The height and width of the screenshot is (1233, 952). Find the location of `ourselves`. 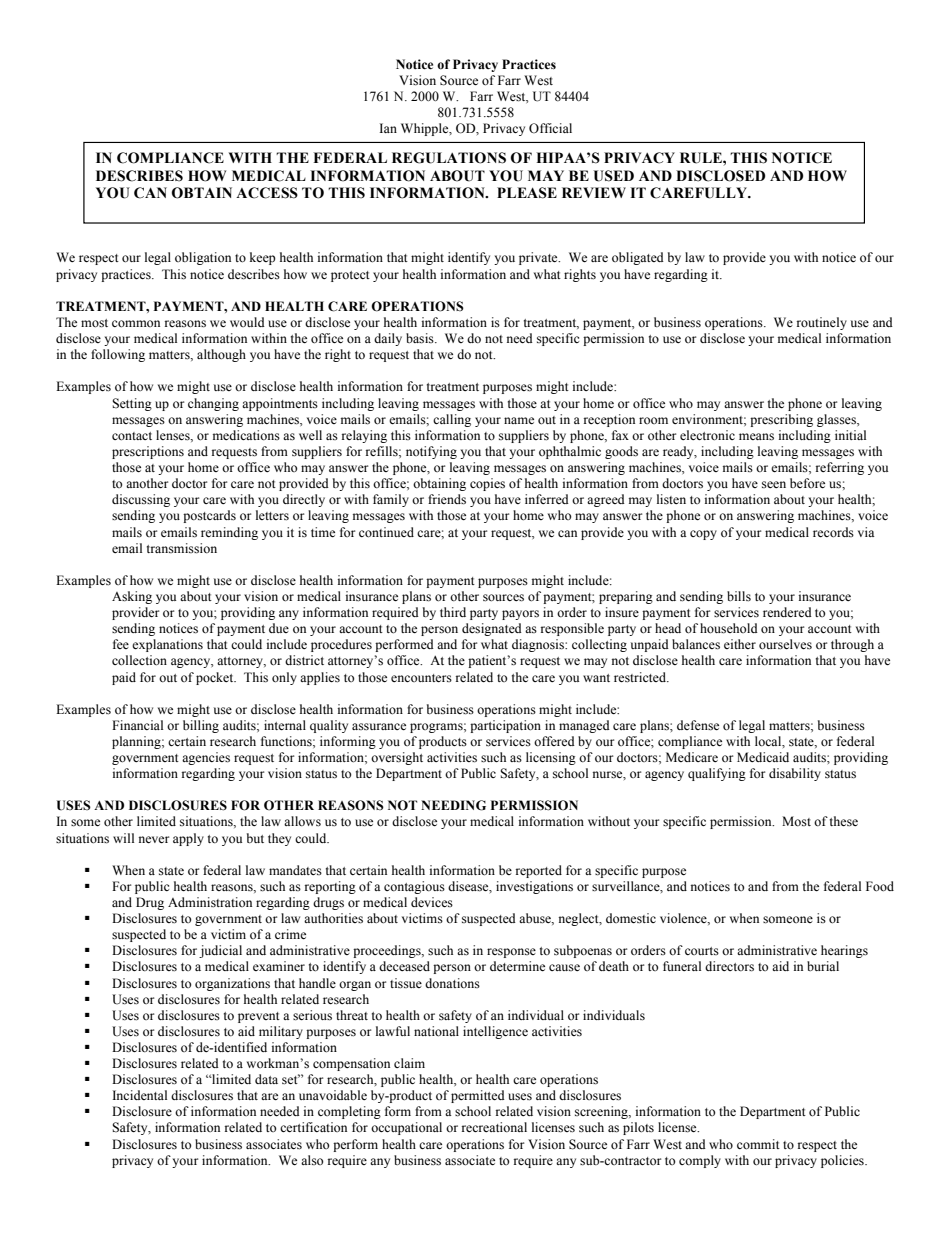

ourselves is located at coordinates (785, 644).
